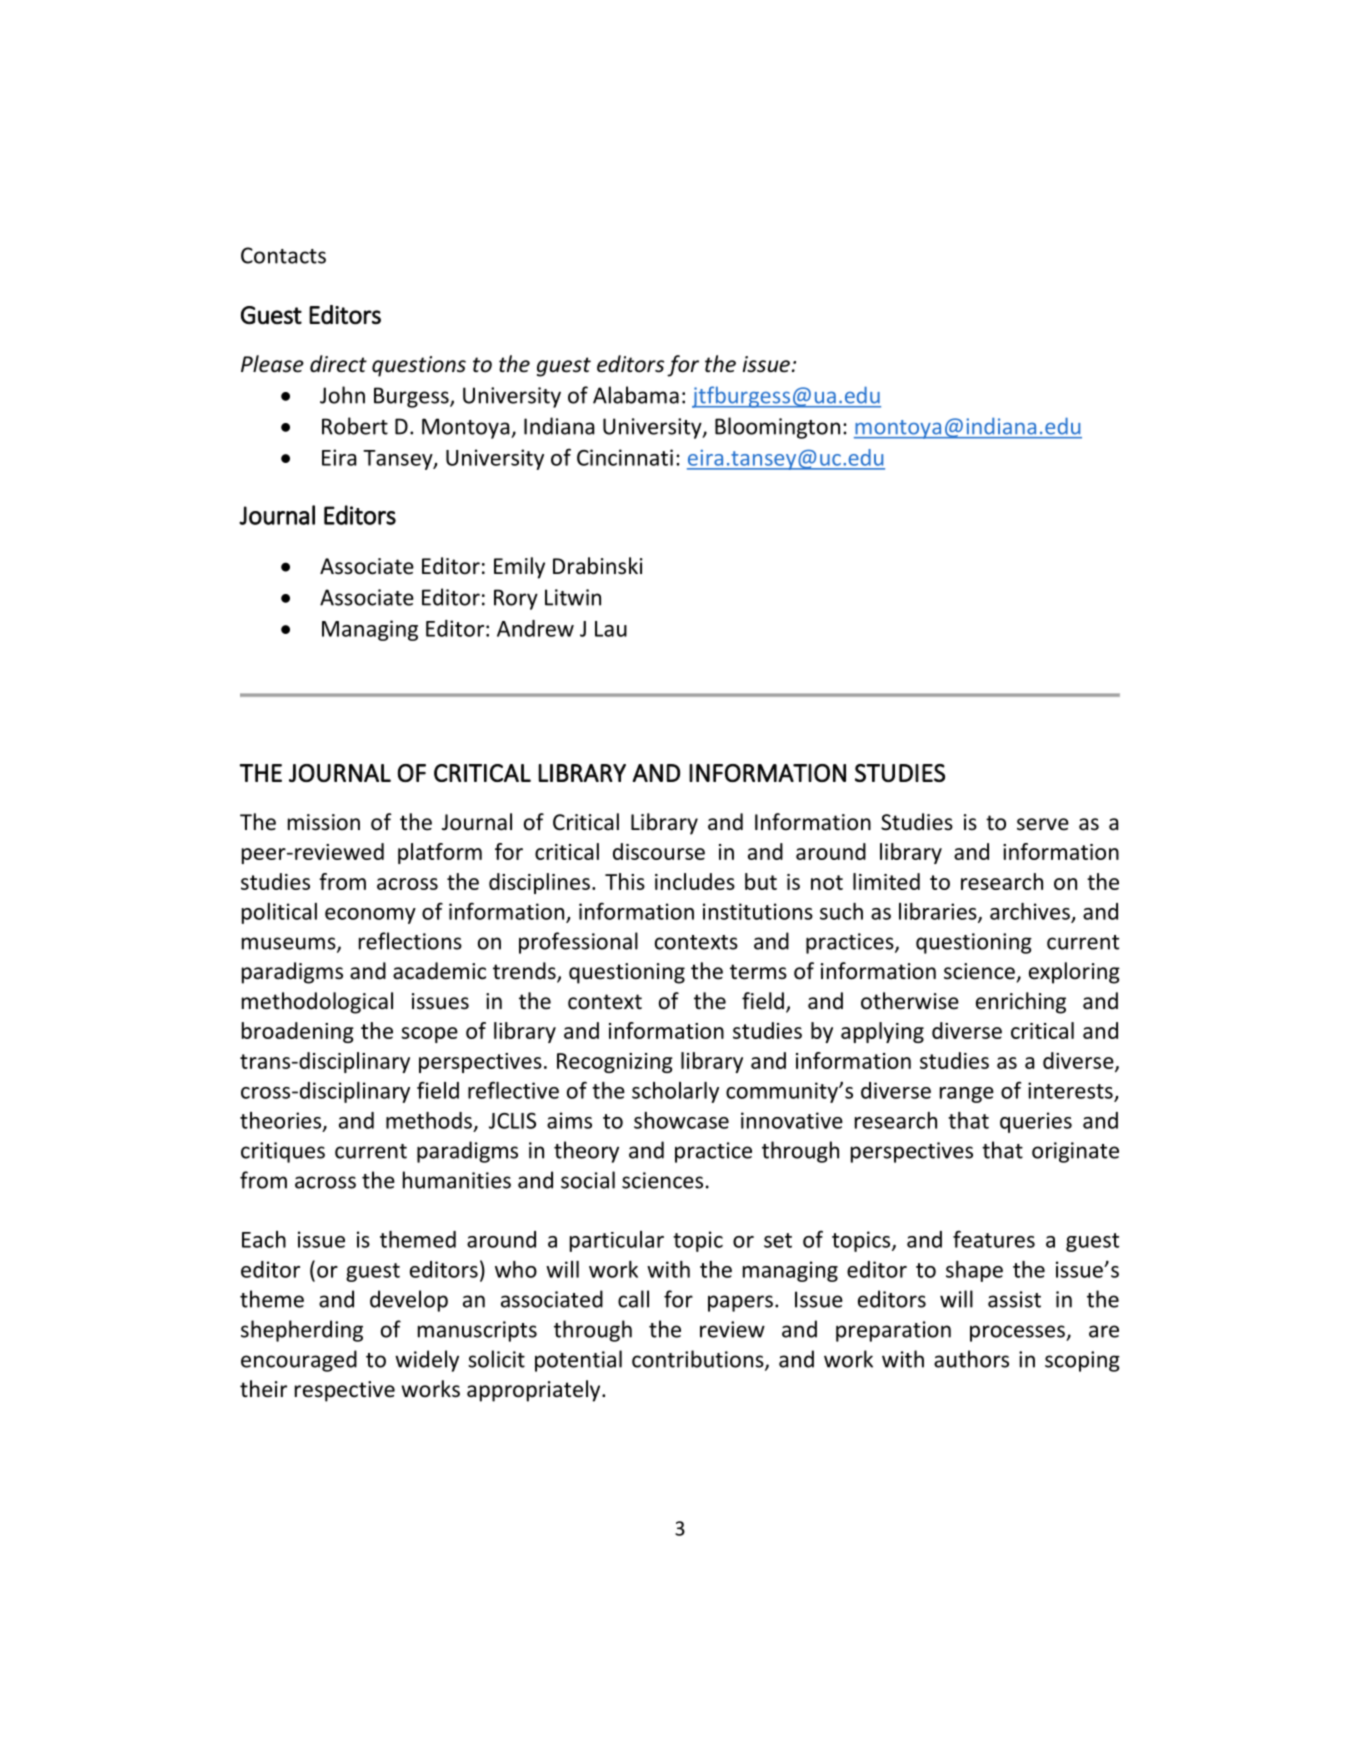 This screenshot has width=1360, height=1760. Describe the element at coordinates (777, 428) in the screenshot. I see `Bloomington` at that location.
